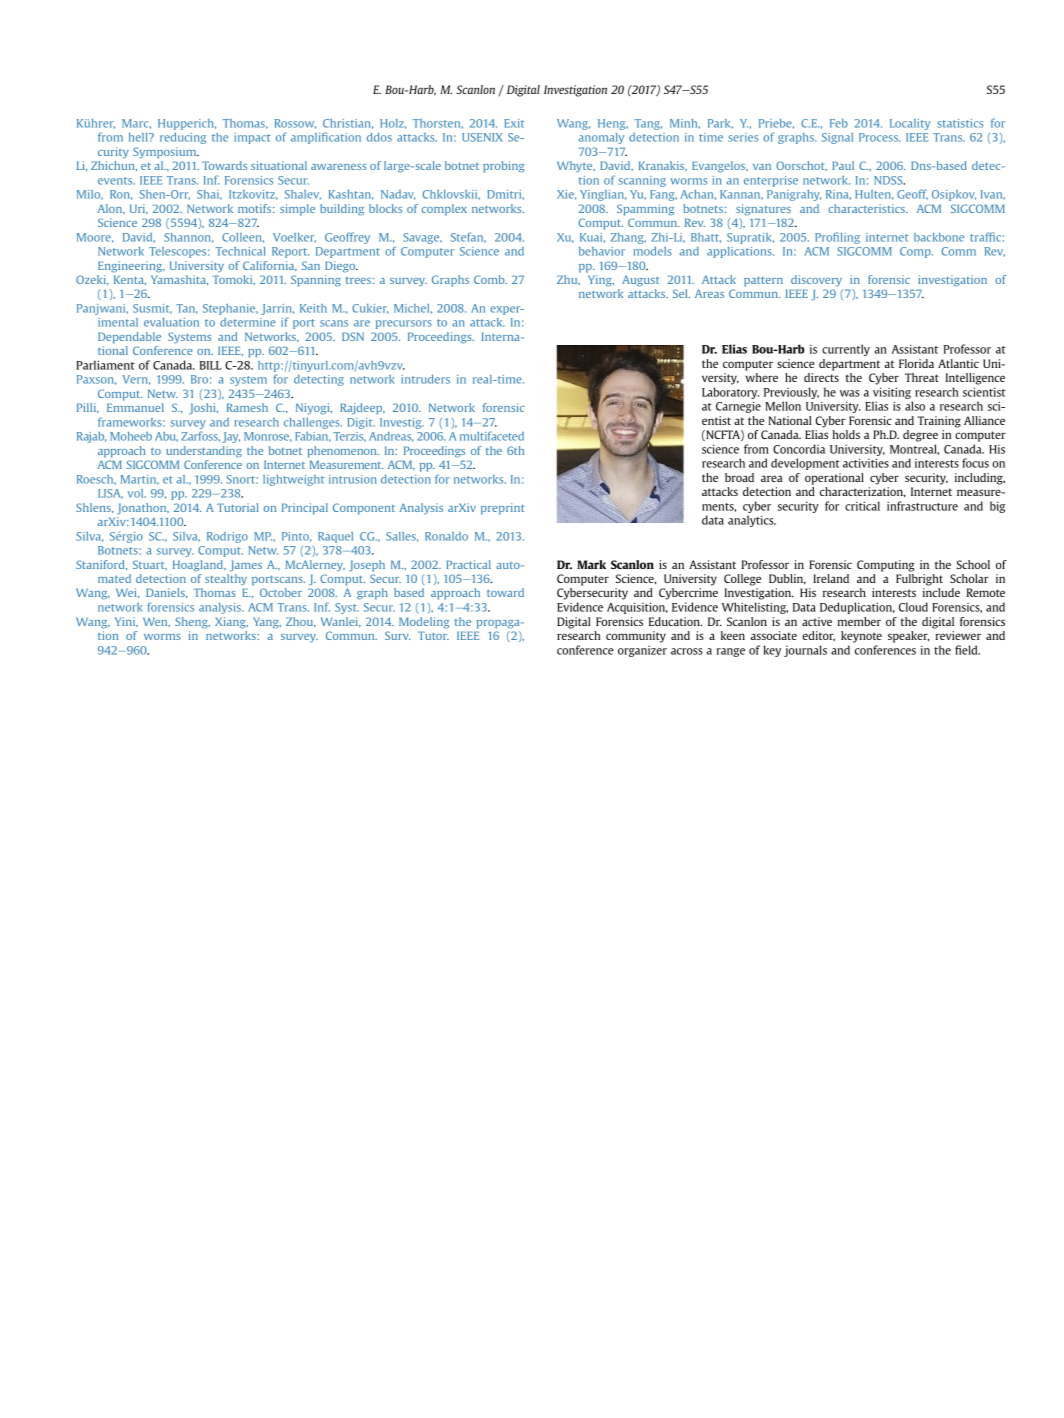 The height and width of the screenshot is (1418, 1064). What do you see at coordinates (248, 322) in the screenshot?
I see `determine` at bounding box center [248, 322].
